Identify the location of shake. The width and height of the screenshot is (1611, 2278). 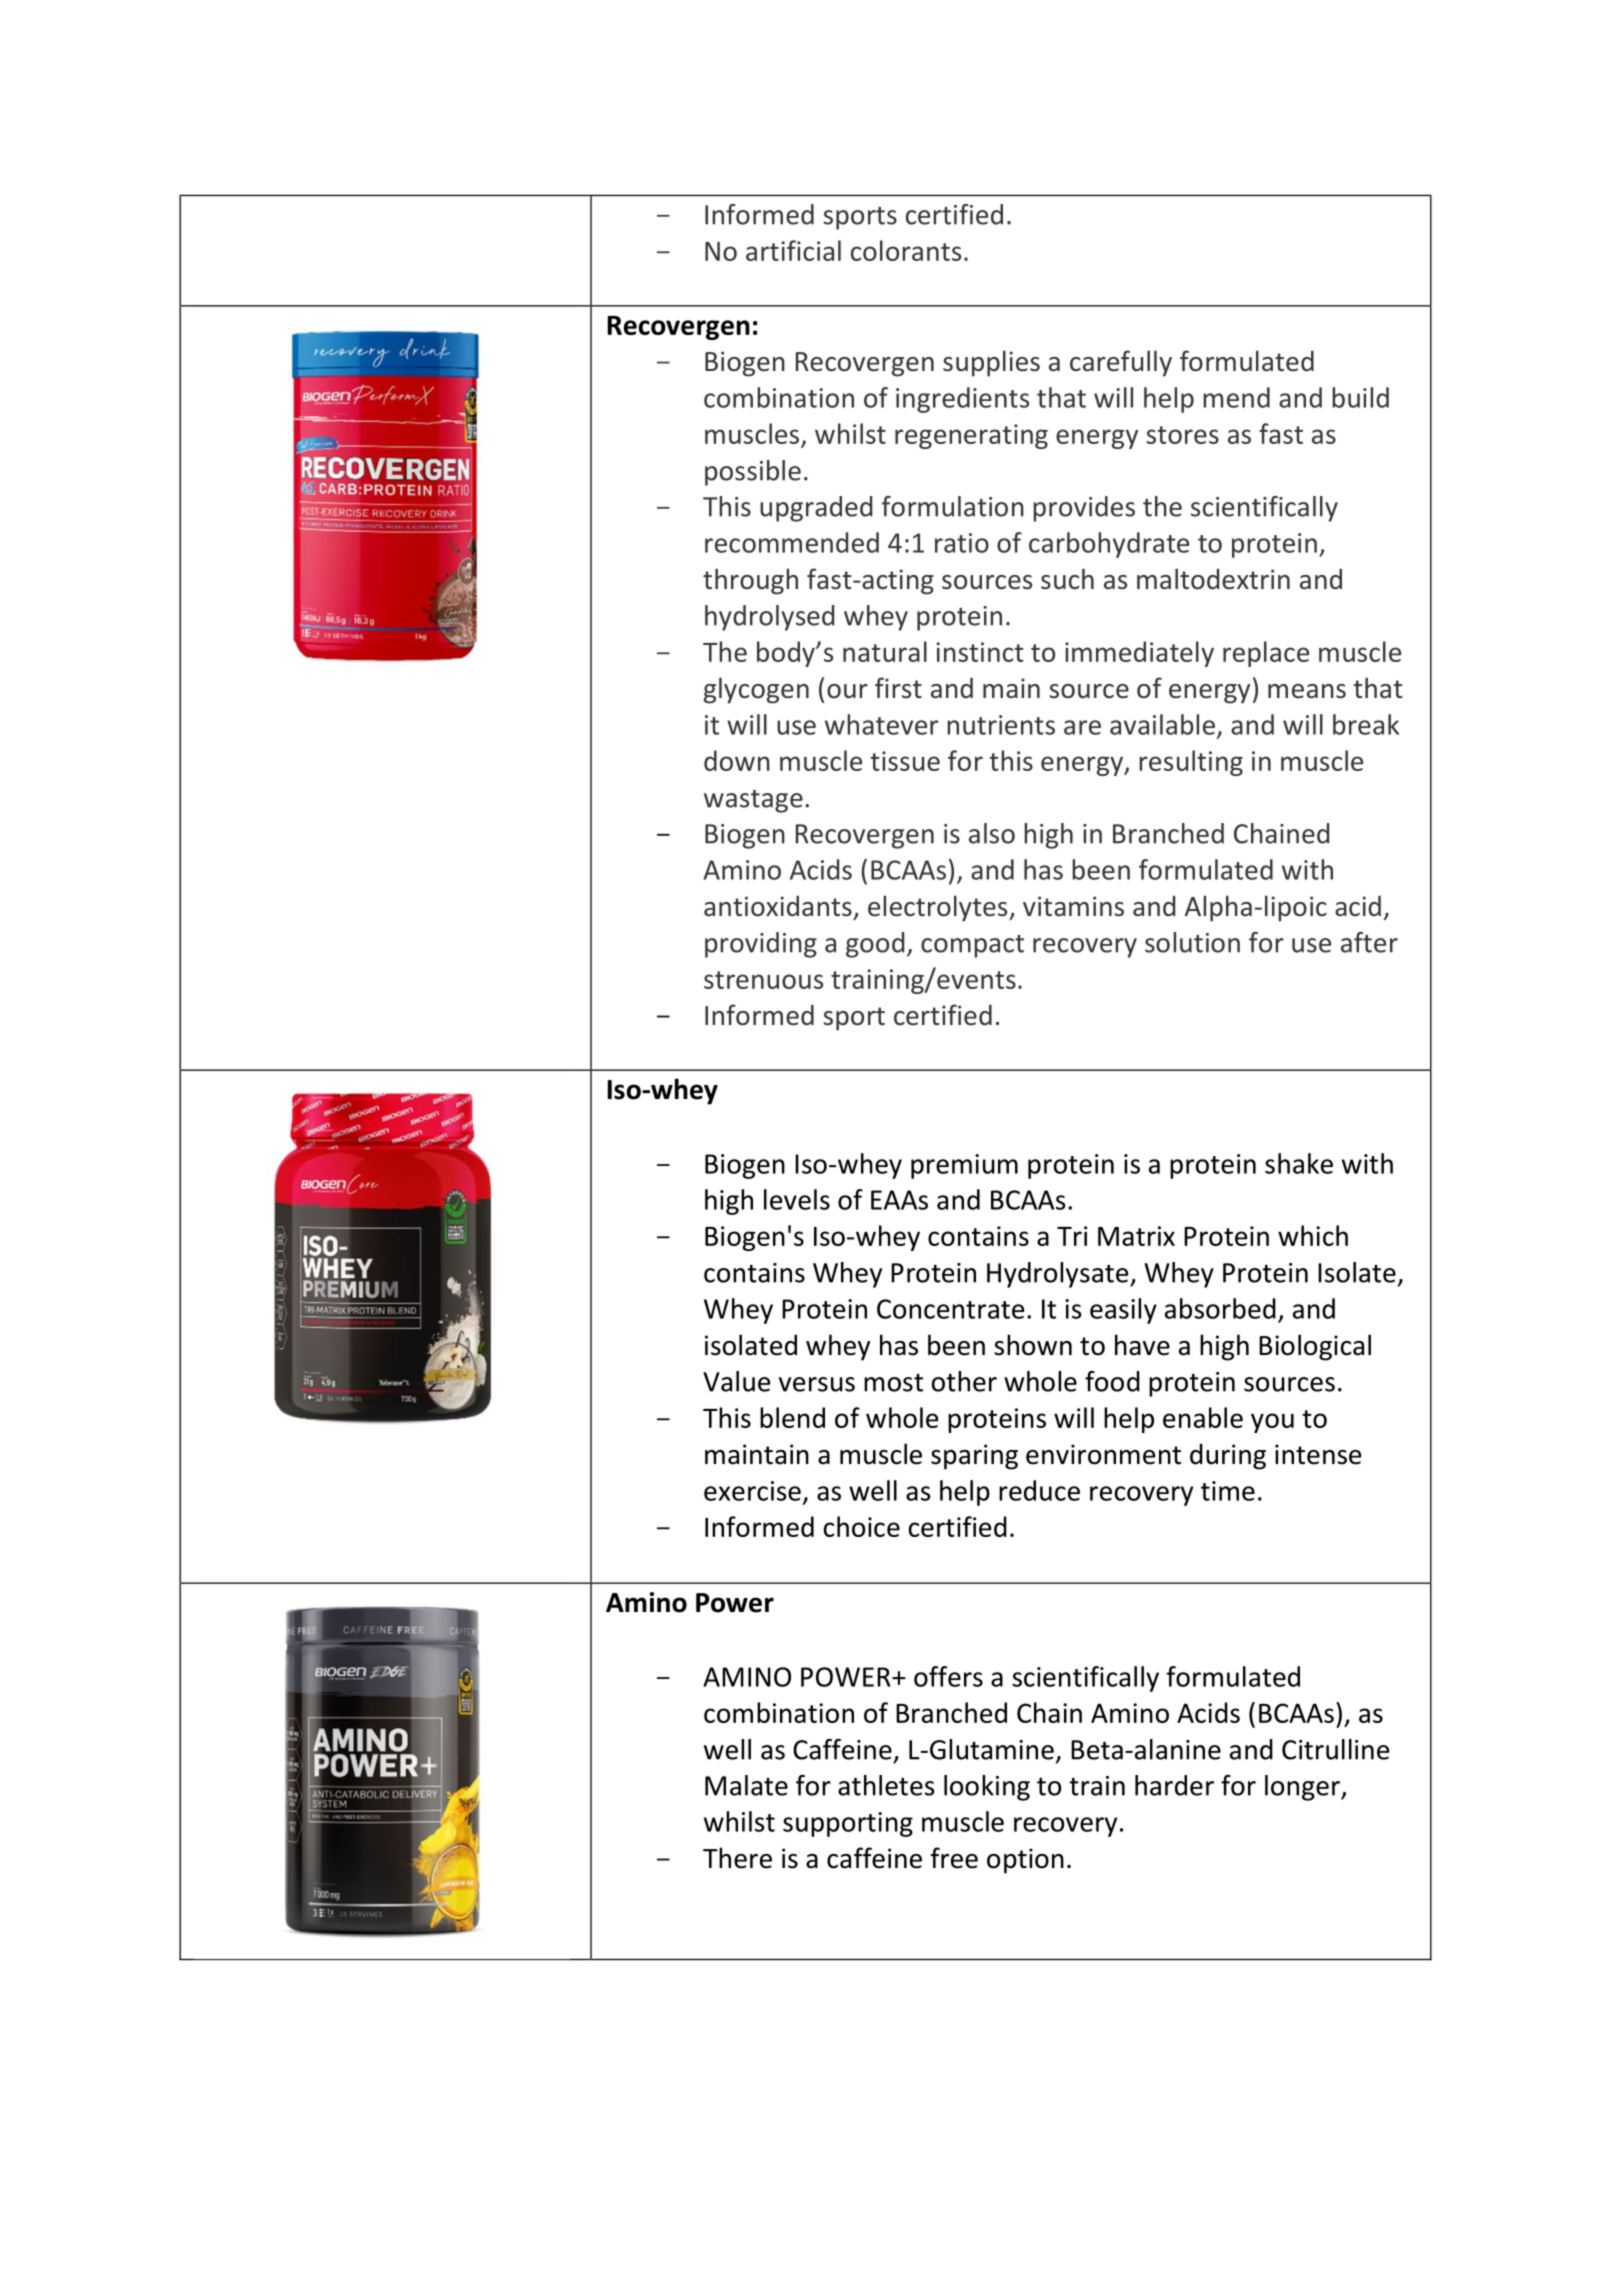
(1299, 1163).
